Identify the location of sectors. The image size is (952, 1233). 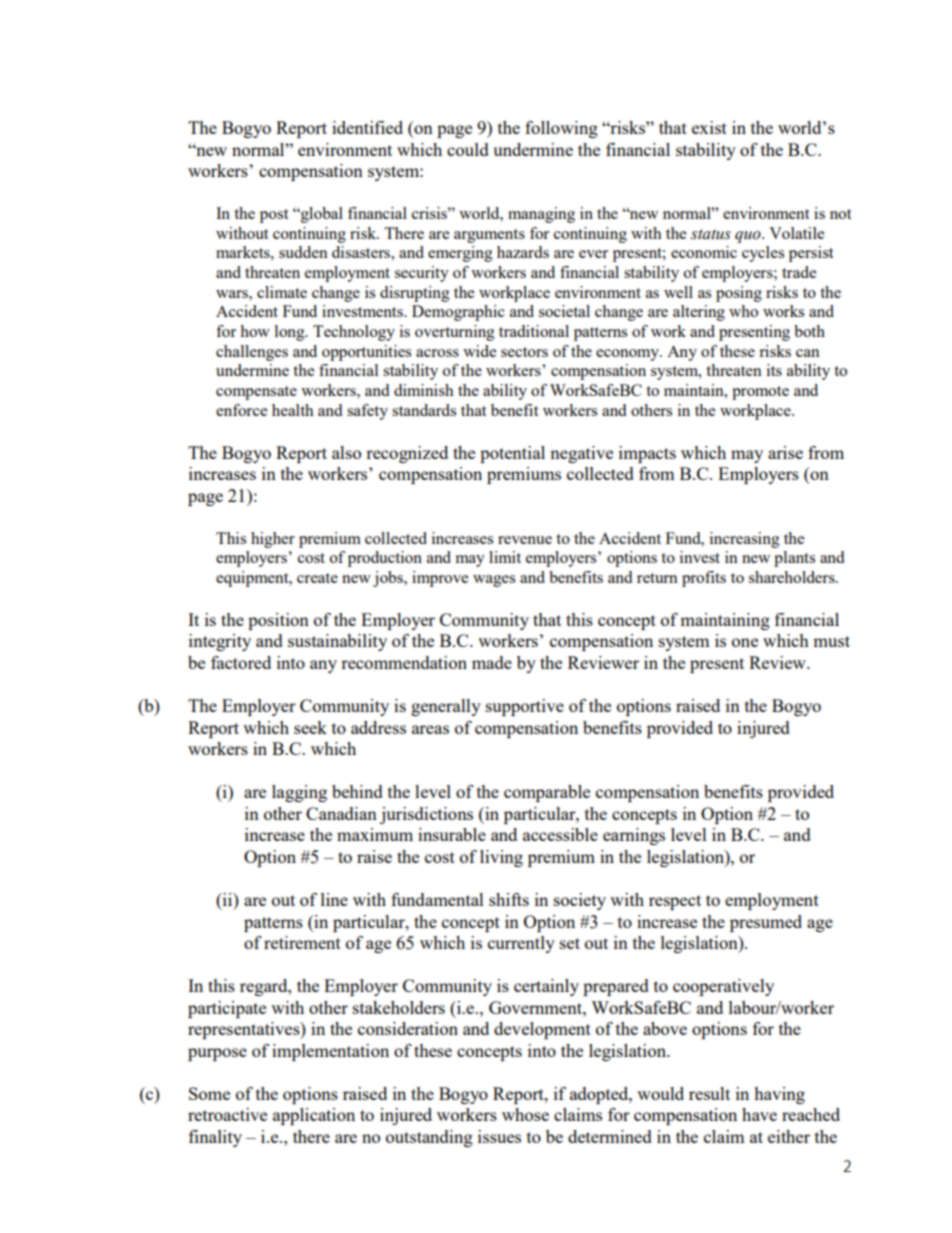
(524, 352).
